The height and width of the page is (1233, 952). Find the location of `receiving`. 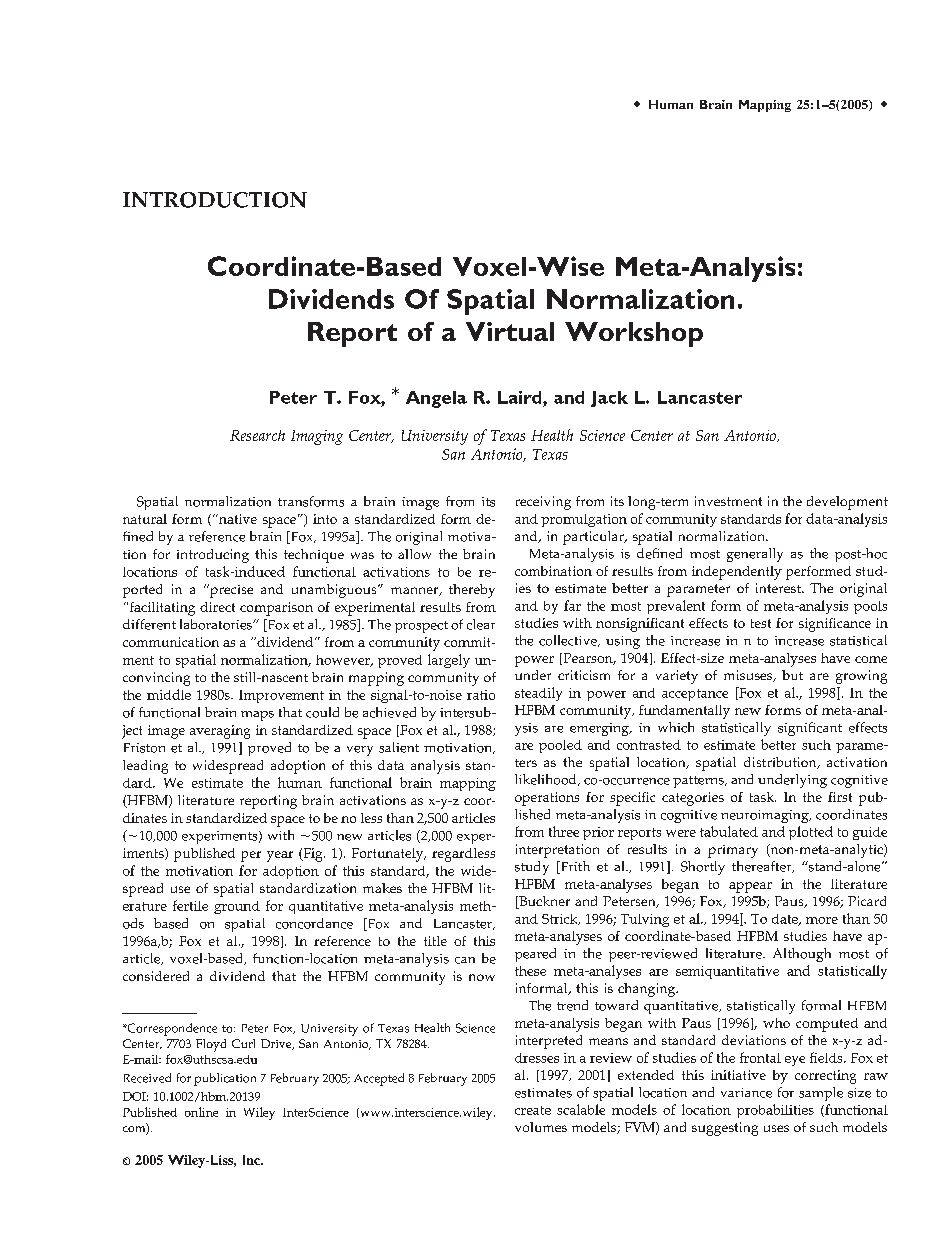

receiving is located at coordinates (543, 503).
